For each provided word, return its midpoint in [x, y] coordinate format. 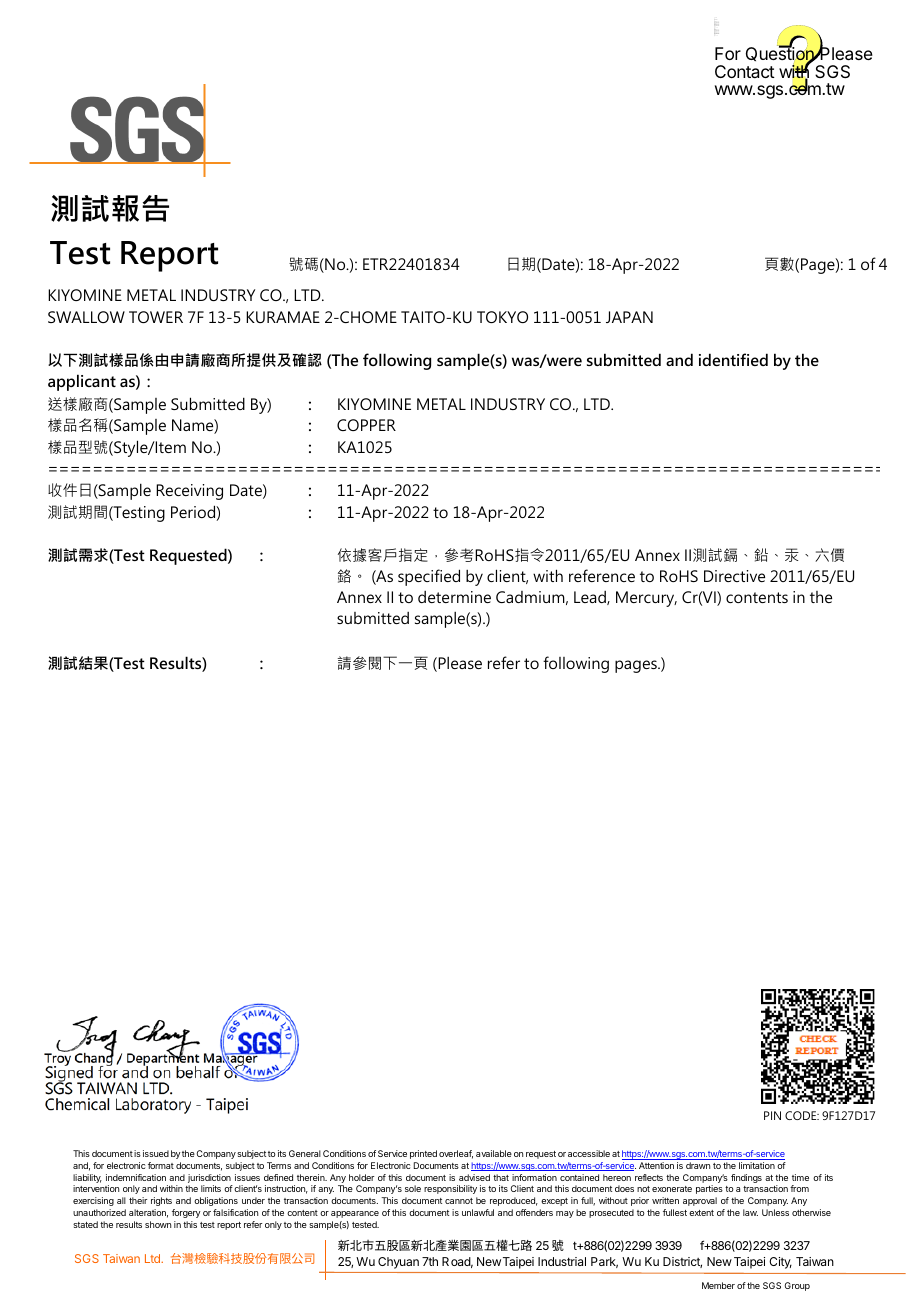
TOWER [156, 317]
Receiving [189, 492]
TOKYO [502, 317]
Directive [734, 576]
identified [733, 359]
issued [156, 1153]
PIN [772, 1115]
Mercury [646, 599]
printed [423, 1154]
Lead [591, 598]
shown [158, 1224]
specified [429, 577]
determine [454, 597]
